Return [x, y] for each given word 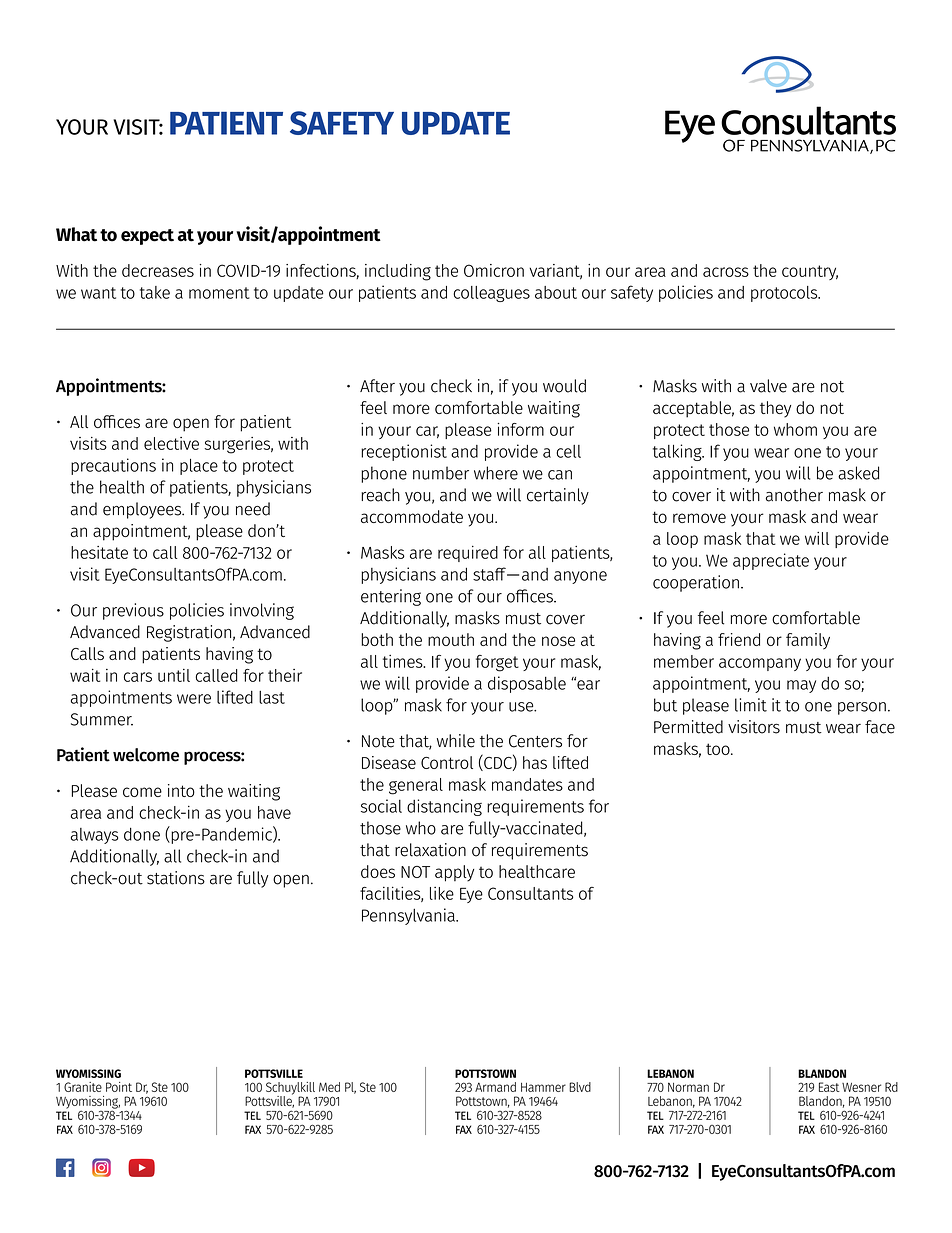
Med [329, 1087]
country [810, 272]
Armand [495, 1087]
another [794, 495]
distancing [444, 807]
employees [143, 510]
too [719, 749]
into [181, 790]
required [468, 554]
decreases [158, 270]
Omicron [494, 270]
